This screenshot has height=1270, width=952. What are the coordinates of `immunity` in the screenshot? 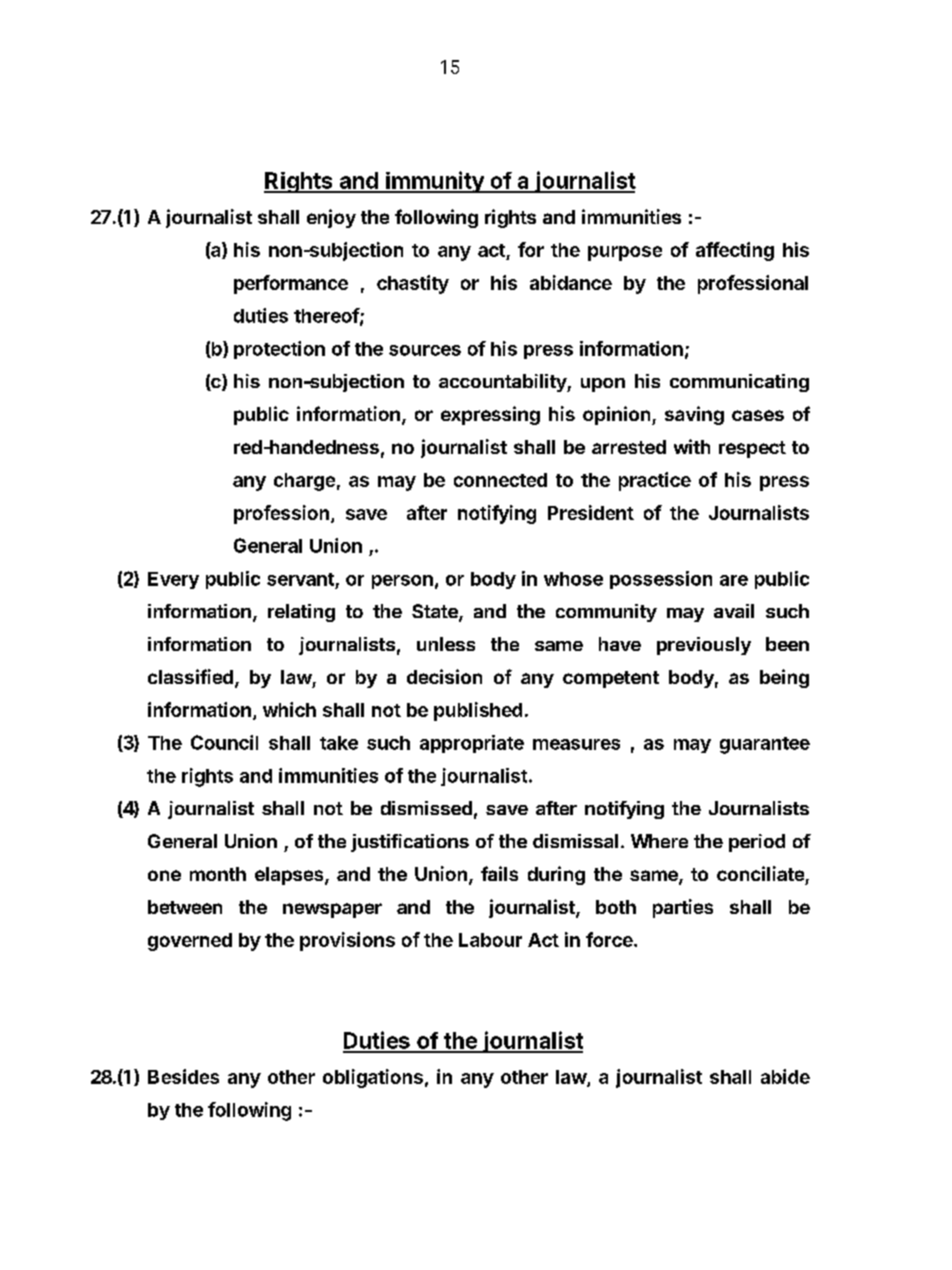 It's located at (435, 182).
